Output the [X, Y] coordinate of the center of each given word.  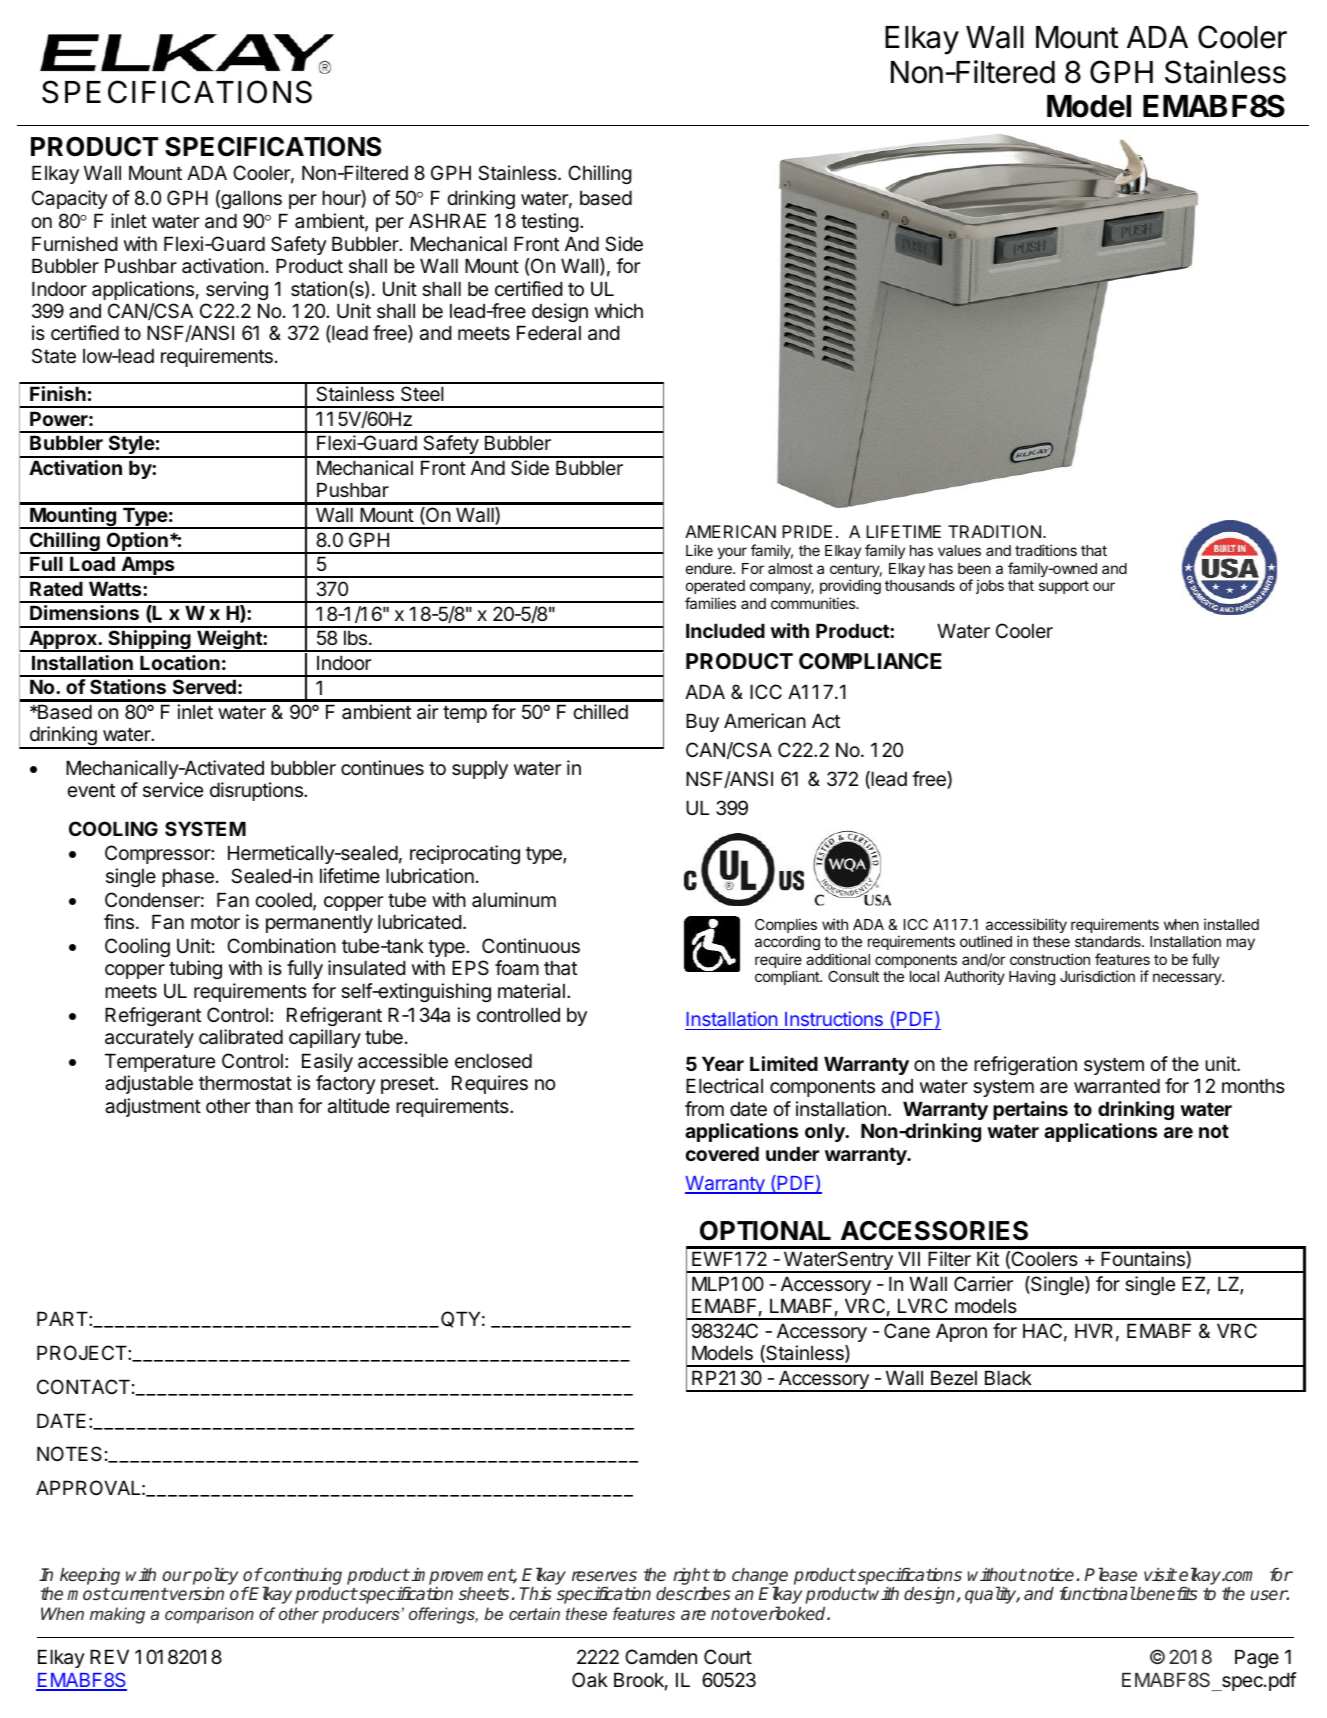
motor [215, 922]
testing [550, 222]
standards [1109, 941]
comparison [209, 1615]
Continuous [531, 946]
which [619, 310]
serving [237, 290]
